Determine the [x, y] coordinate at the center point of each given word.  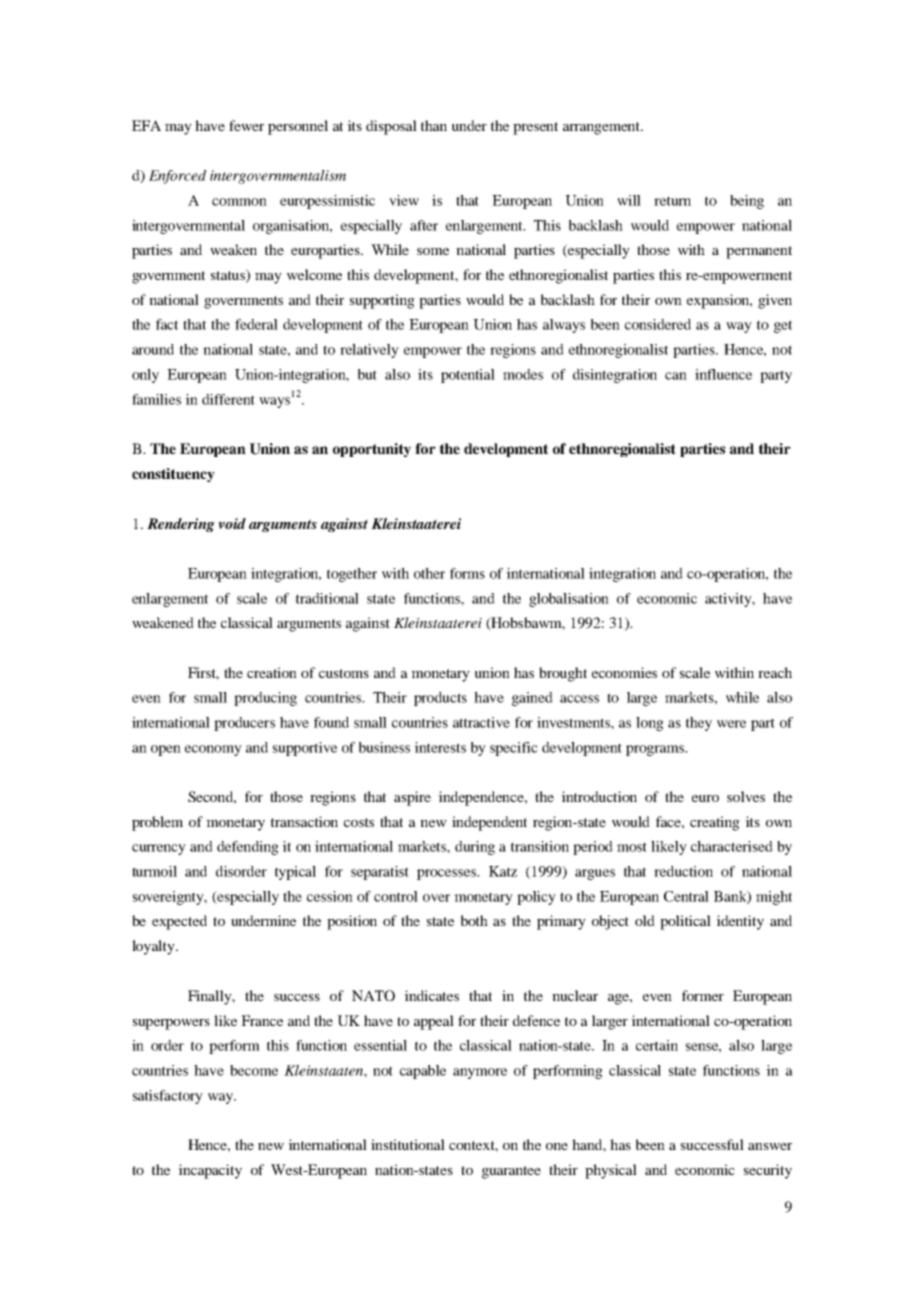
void [232, 523]
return [672, 201]
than [434, 125]
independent [489, 823]
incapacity [210, 1171]
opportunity [372, 450]
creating [715, 823]
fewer [246, 125]
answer [770, 1146]
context [473, 1146]
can [676, 376]
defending [248, 848]
